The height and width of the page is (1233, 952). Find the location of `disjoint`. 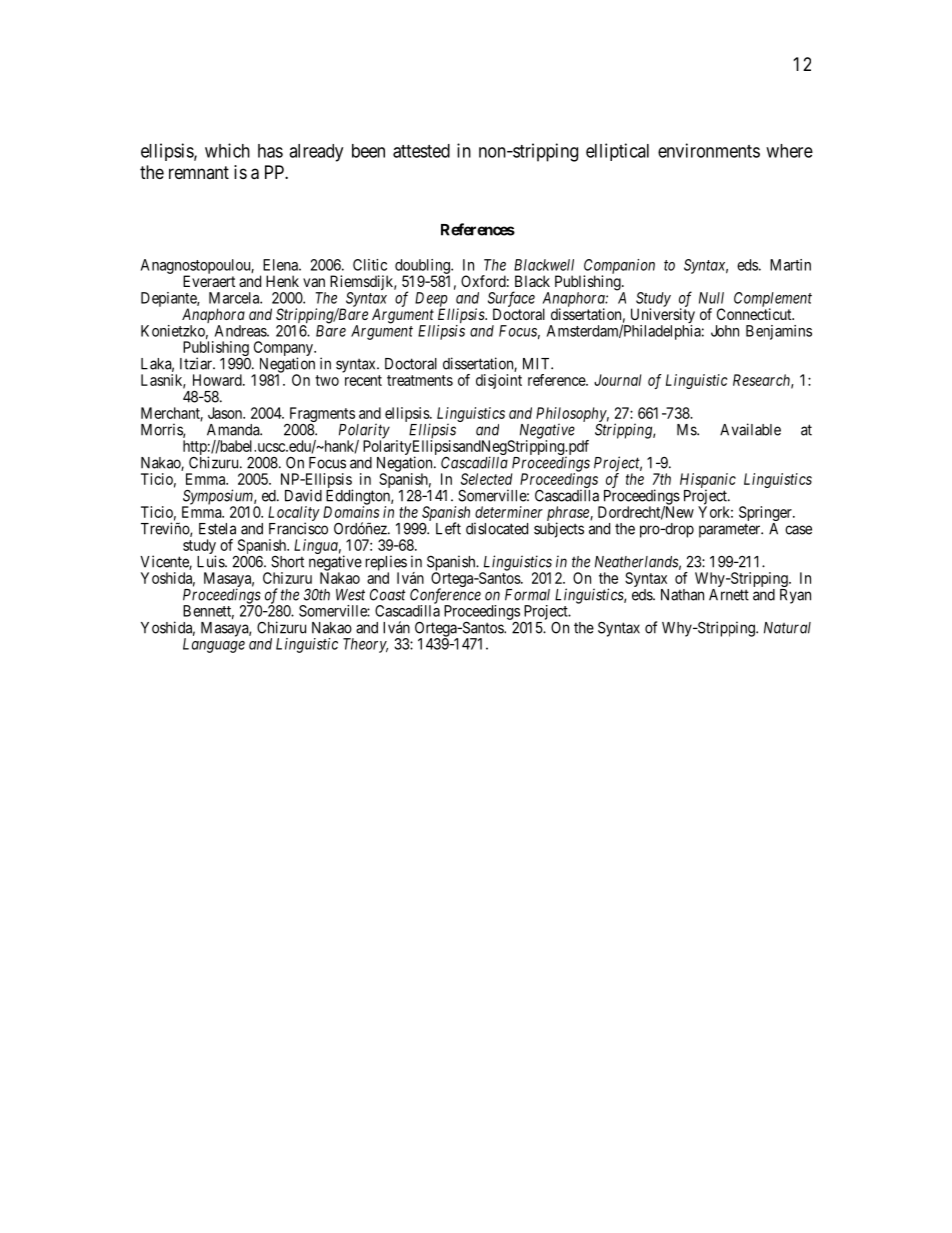

disjoint is located at coordinates (499, 381).
